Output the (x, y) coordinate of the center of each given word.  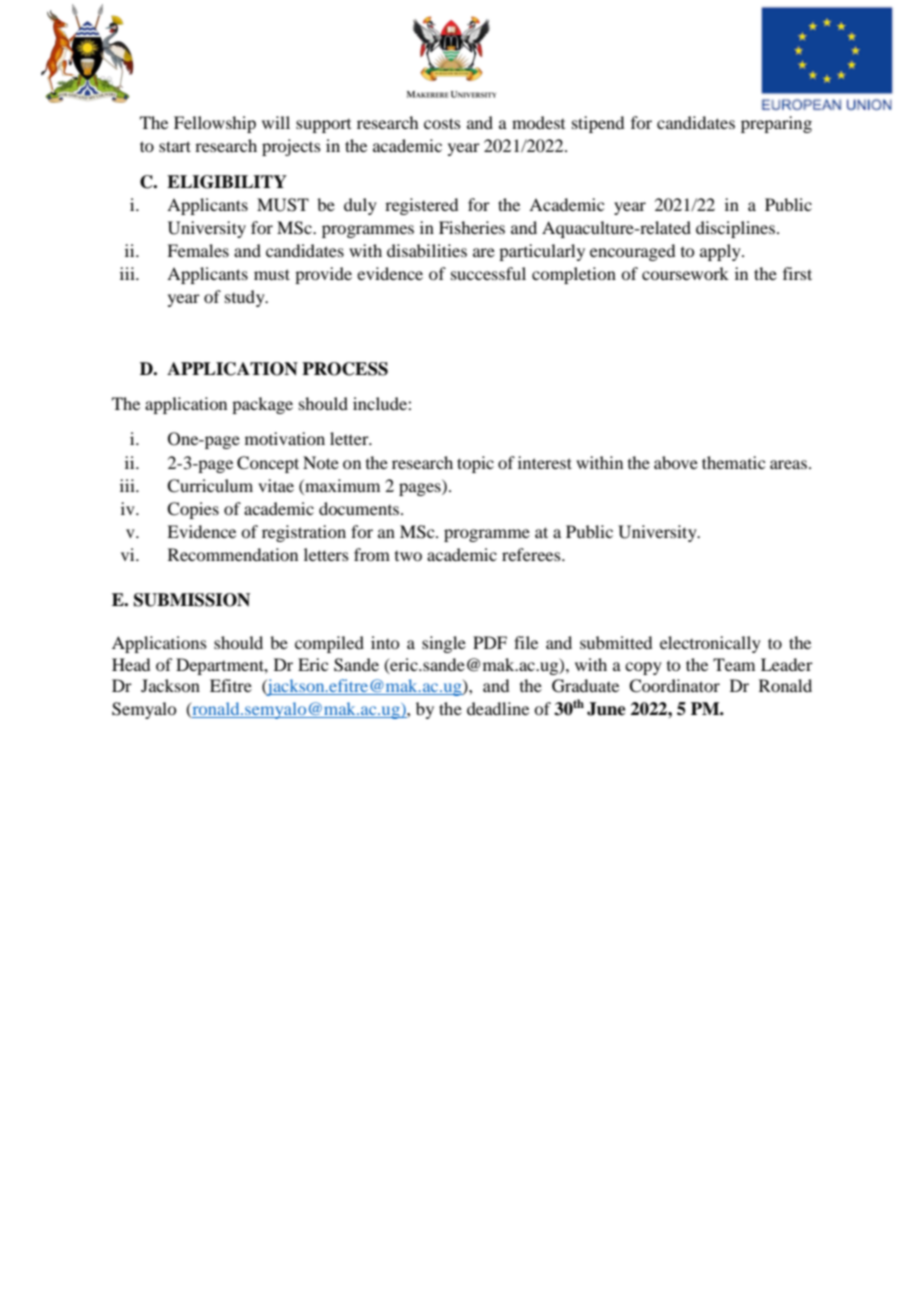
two (408, 556)
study (246, 298)
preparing (776, 124)
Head (131, 664)
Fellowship (215, 124)
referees (532, 554)
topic (475, 464)
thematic (733, 462)
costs (442, 123)
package (262, 405)
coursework (685, 273)
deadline (498, 708)
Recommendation (233, 554)
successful (488, 273)
